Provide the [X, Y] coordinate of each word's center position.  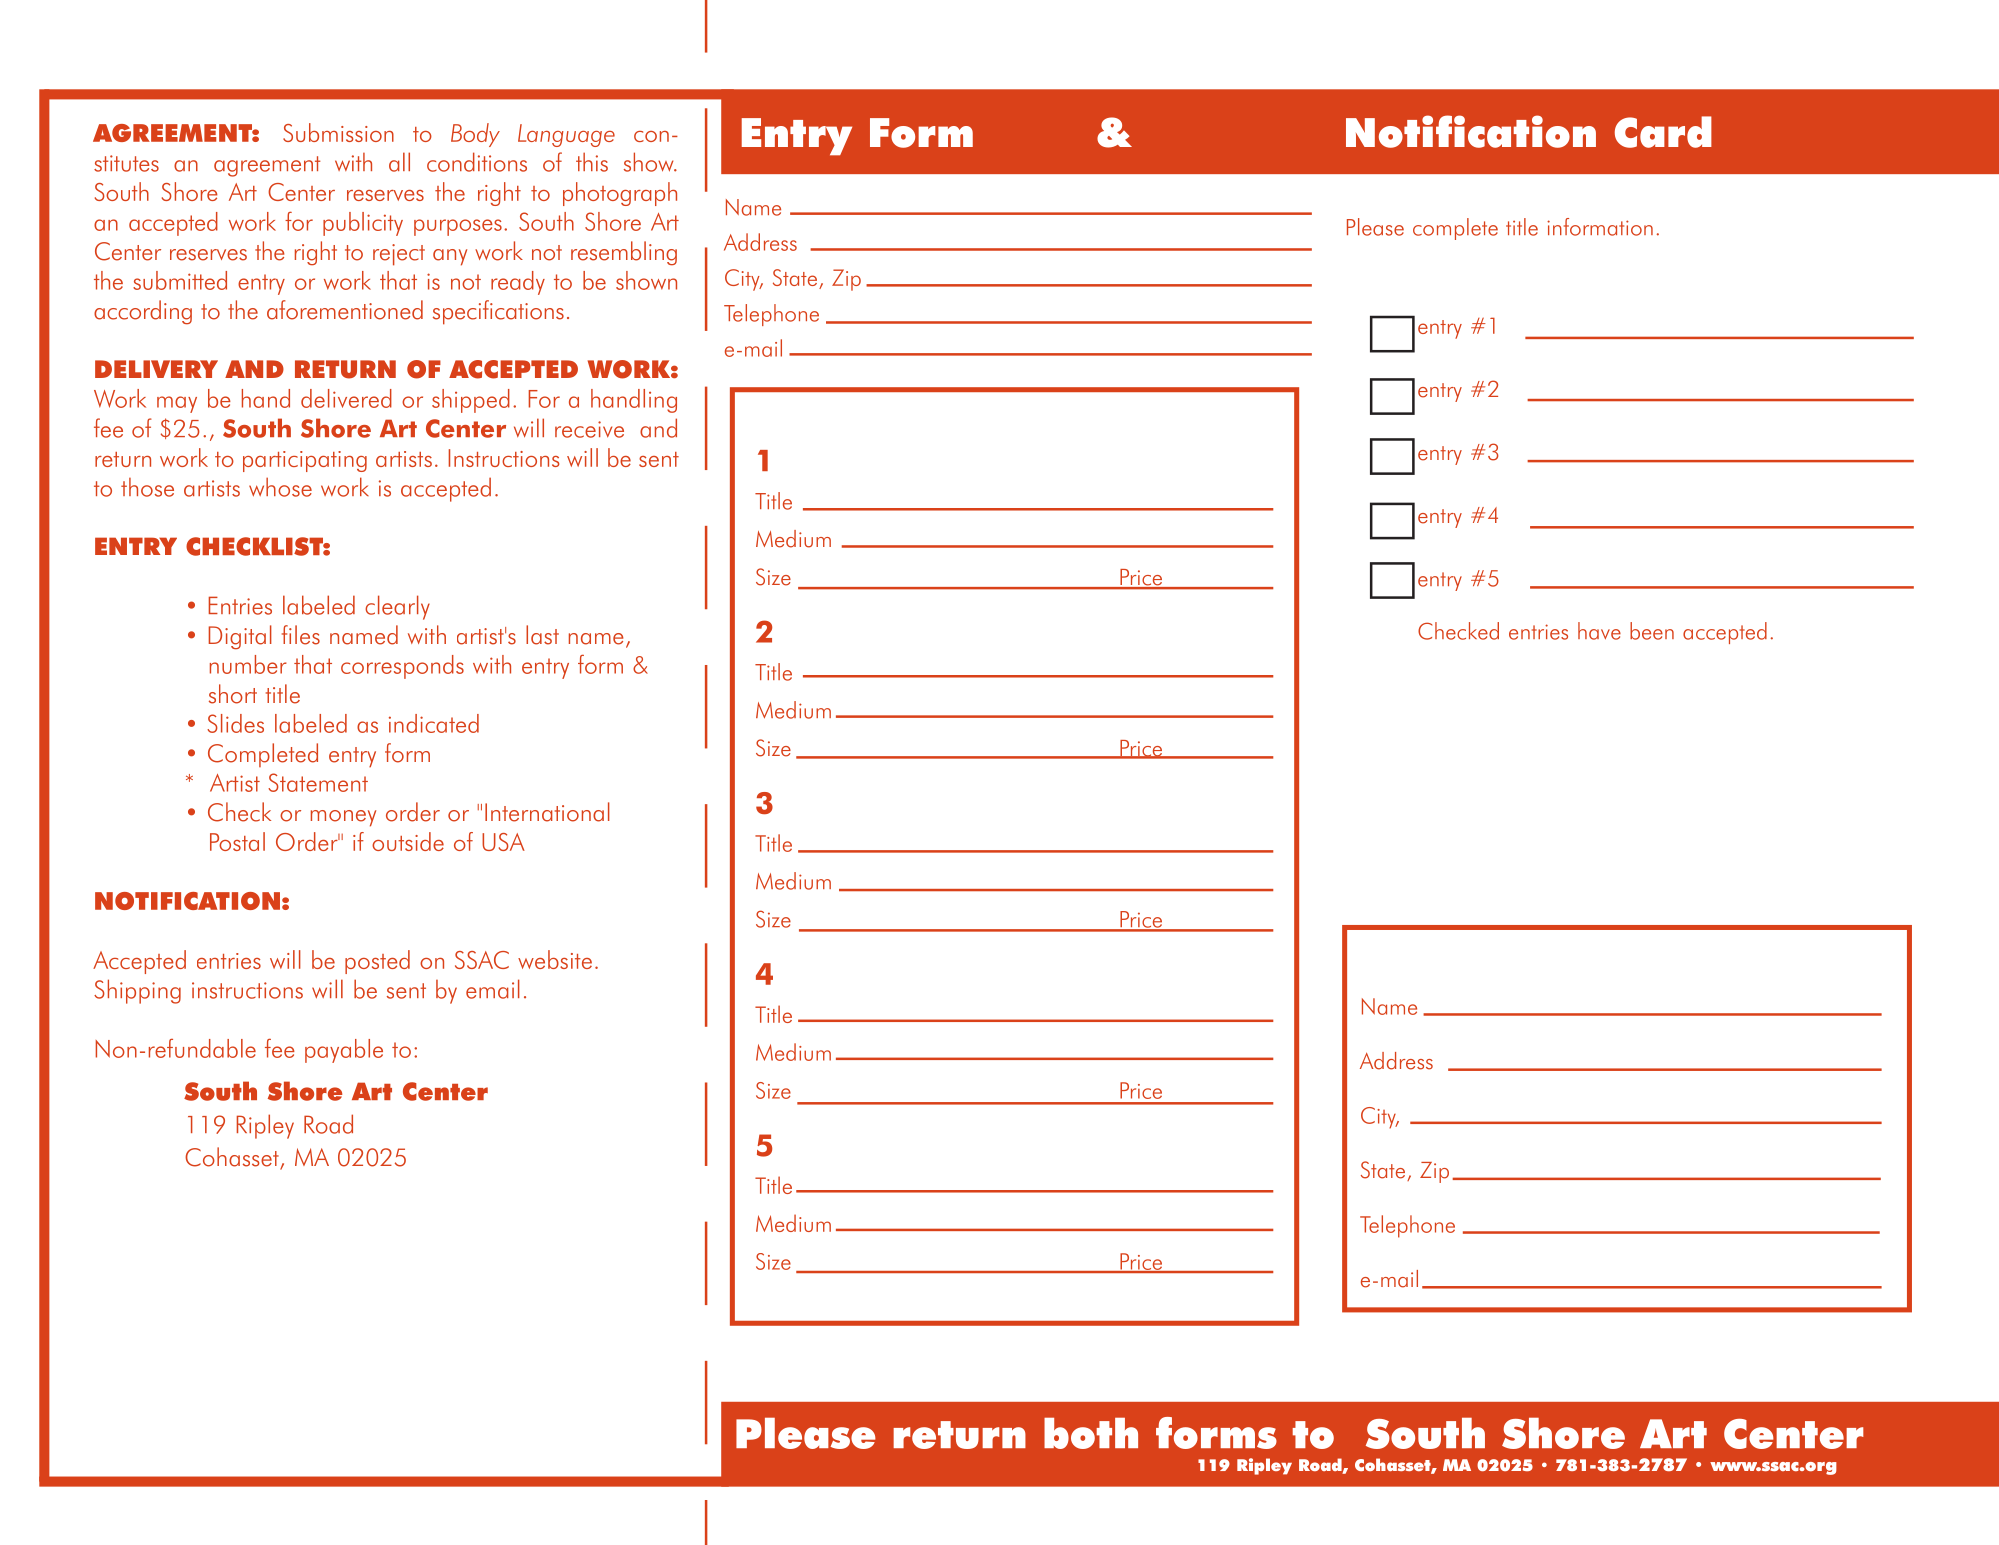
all [399, 162]
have [1599, 631]
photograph [620, 194]
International [547, 812]
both [1091, 1433]
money [343, 818]
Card [1663, 132]
